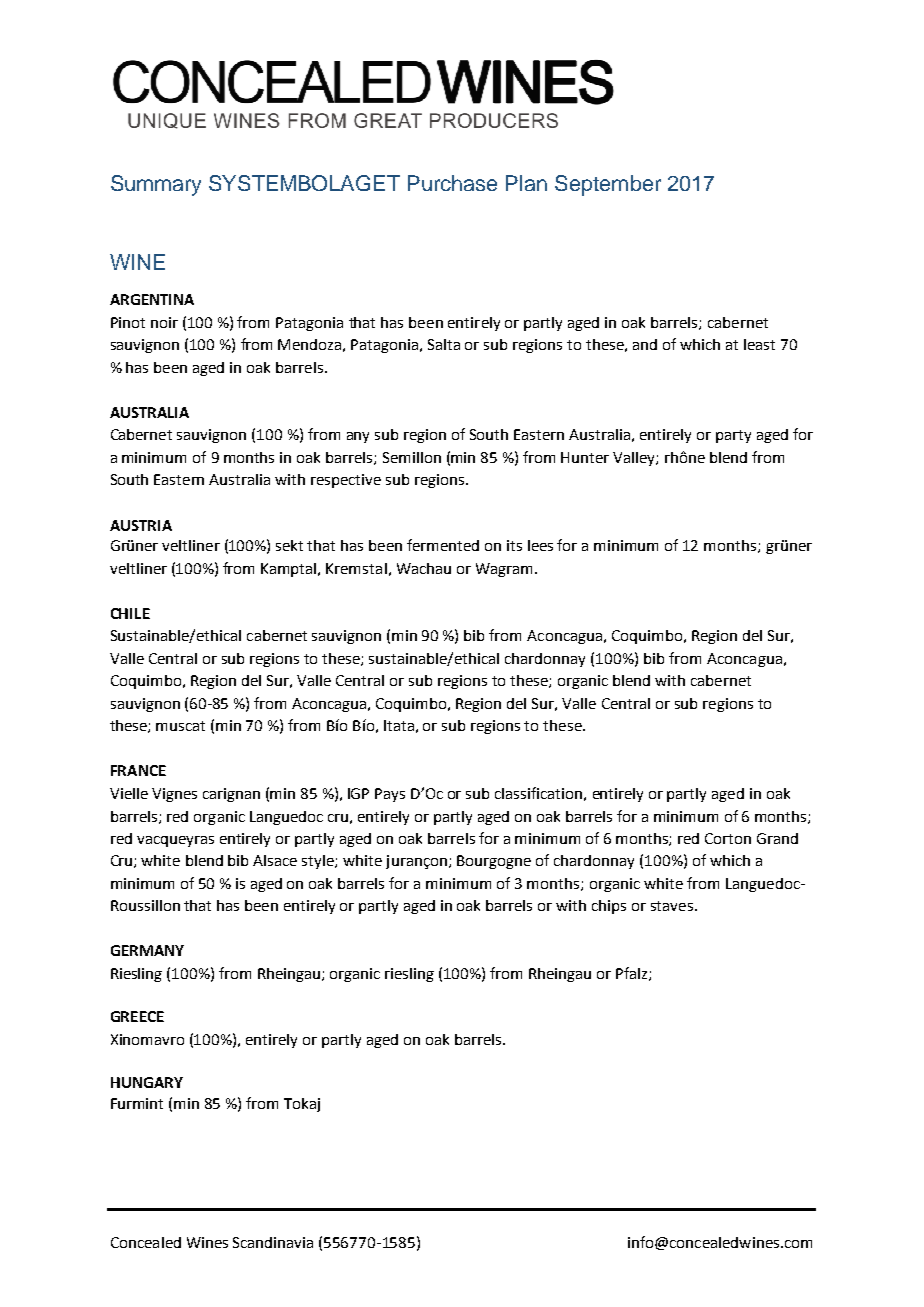  Describe the element at coordinates (147, 950) in the screenshot. I see `GERMANY` at that location.
